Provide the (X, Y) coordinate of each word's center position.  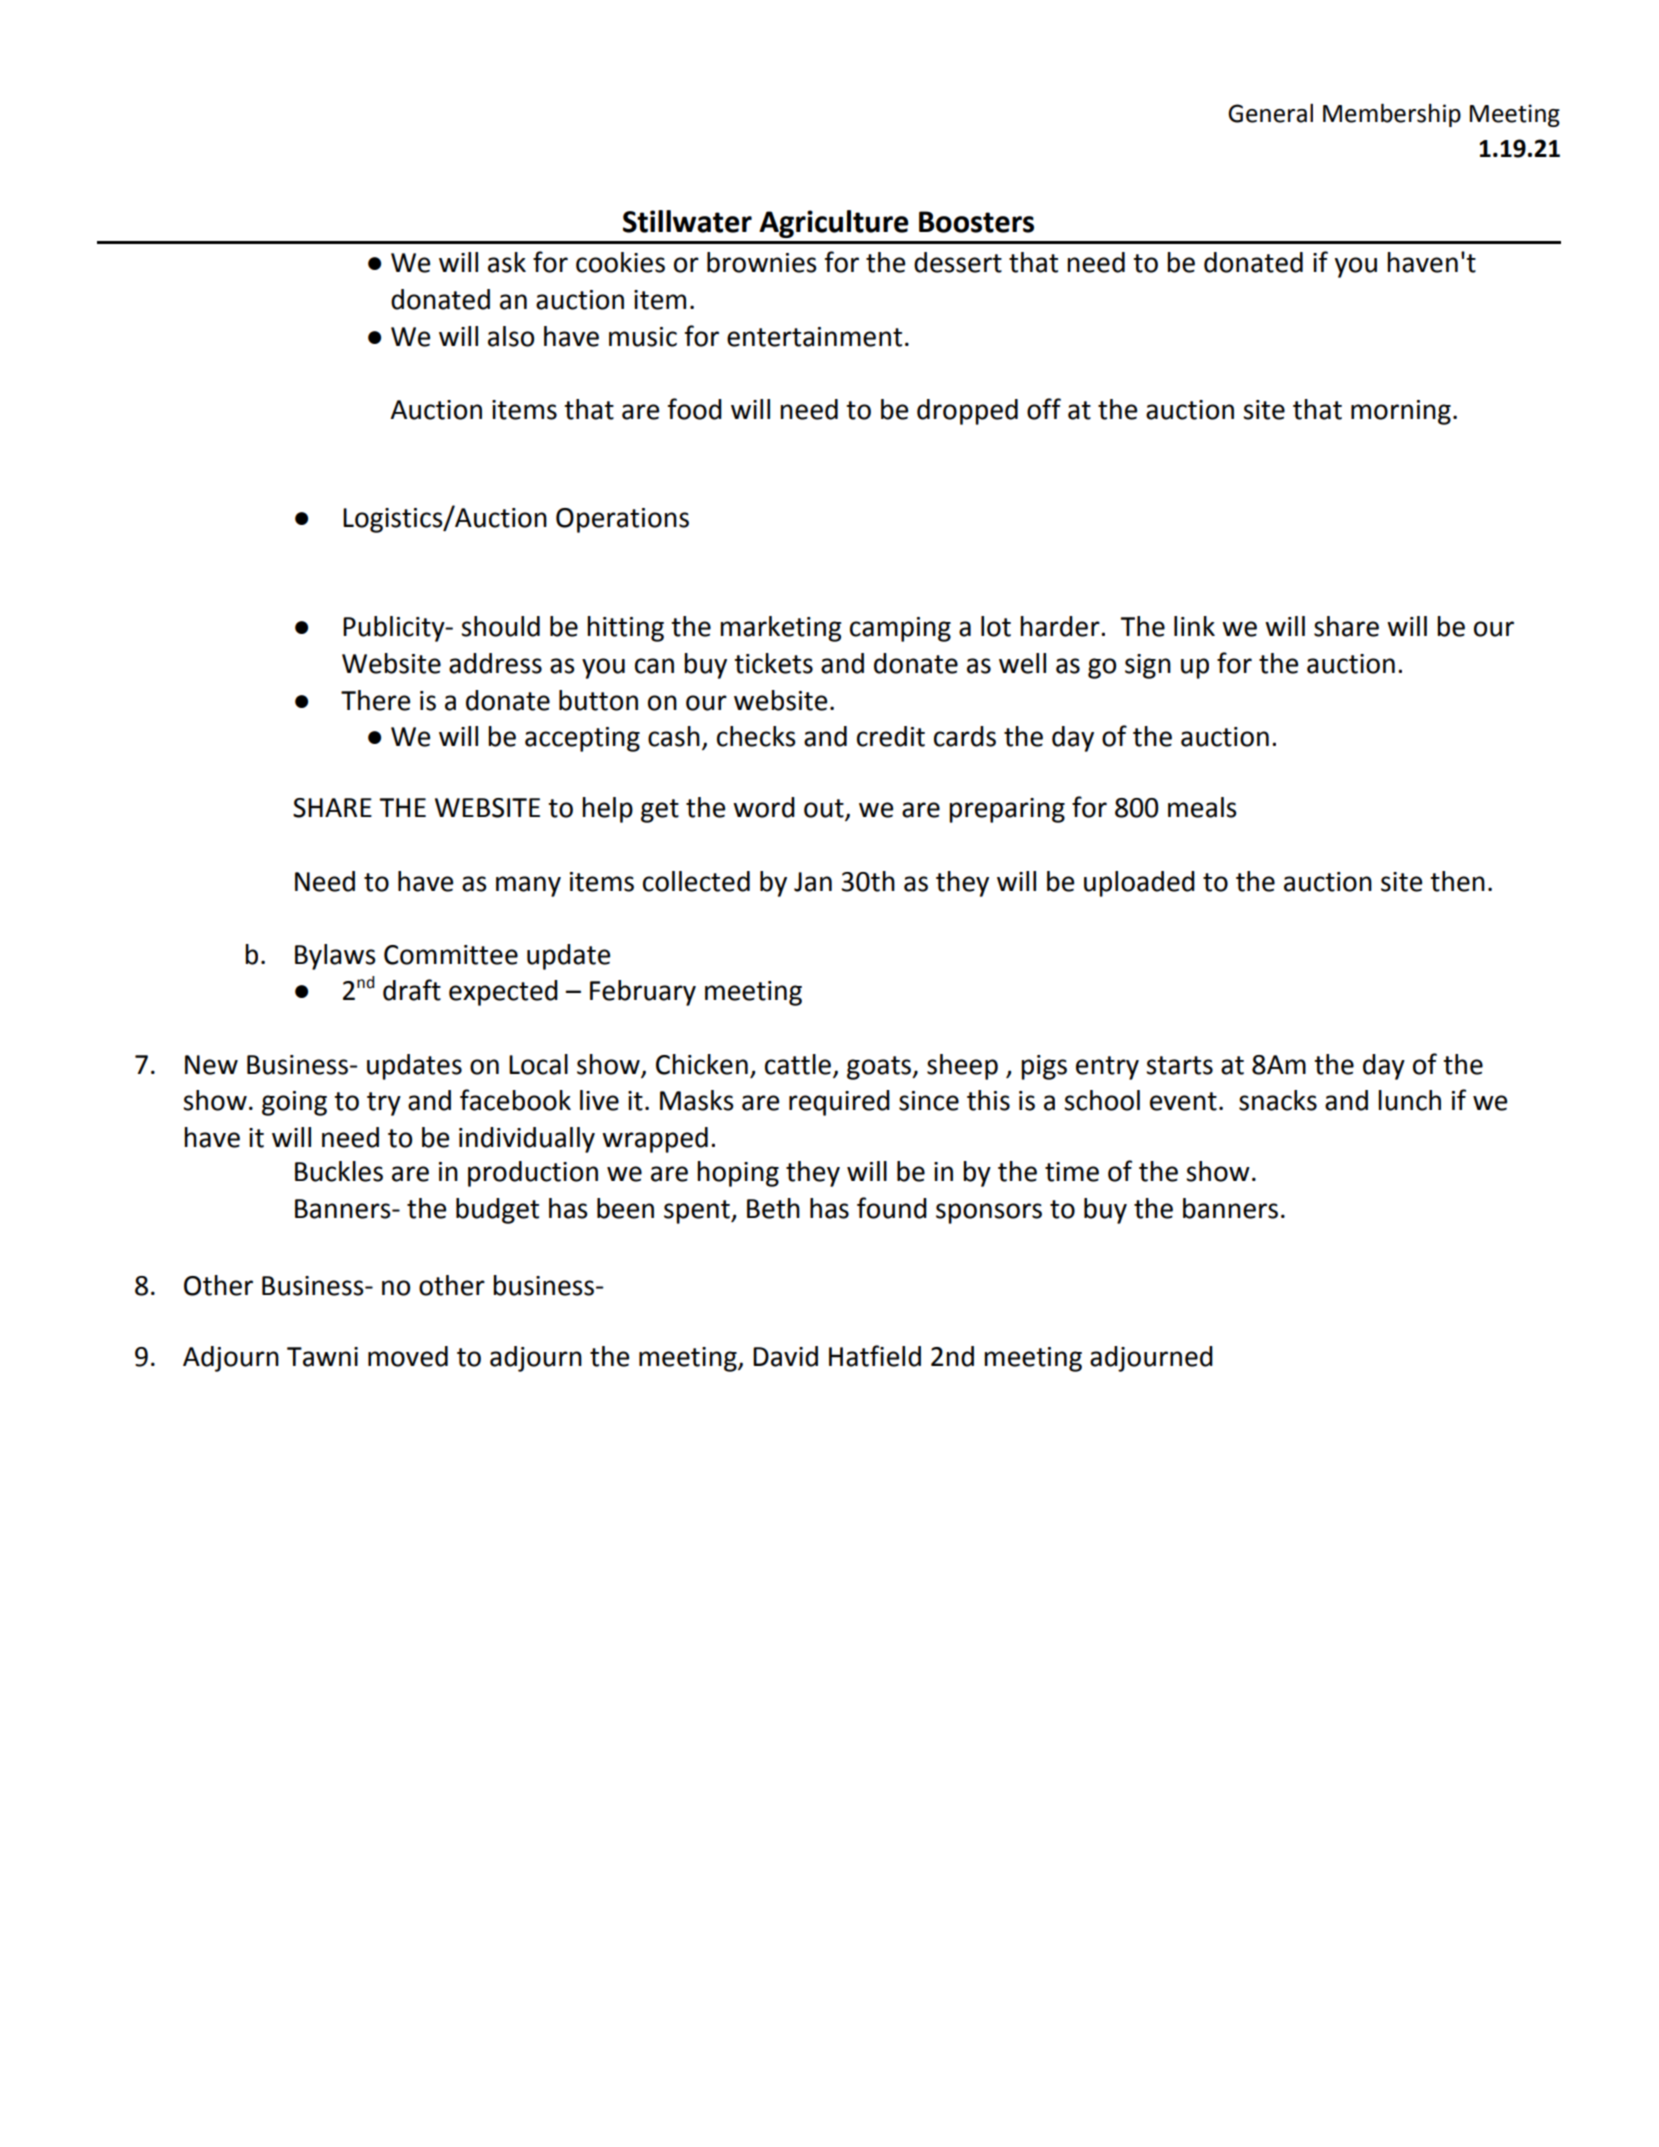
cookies (620, 262)
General (1270, 113)
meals (1202, 807)
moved (408, 1356)
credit (891, 736)
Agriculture (834, 224)
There (375, 700)
